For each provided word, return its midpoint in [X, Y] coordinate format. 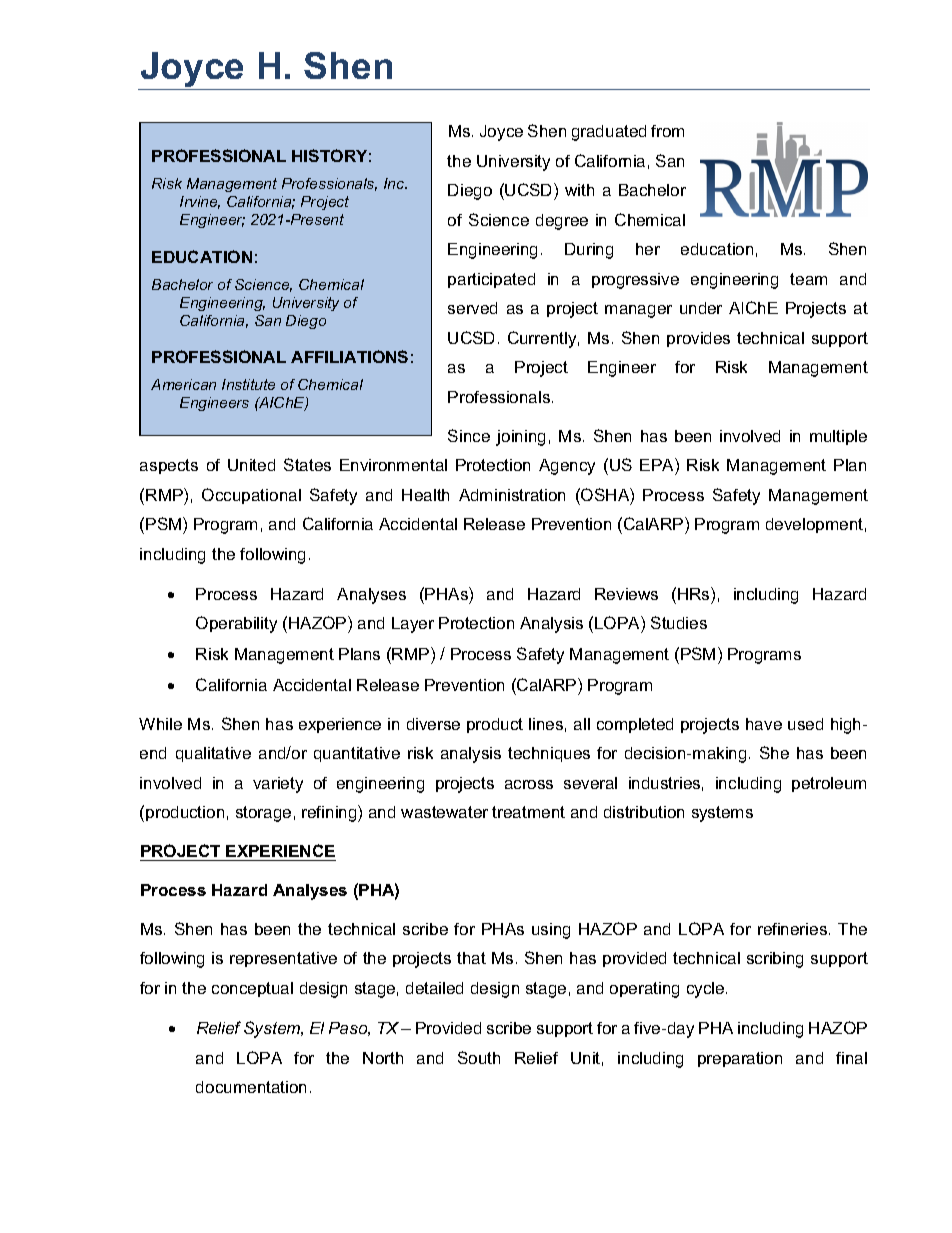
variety [278, 785]
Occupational [251, 496]
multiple [838, 437]
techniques [549, 754]
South [479, 1057]
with [579, 190]
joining [520, 438]
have [764, 724]
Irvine [200, 202]
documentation [251, 1087]
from [667, 131]
